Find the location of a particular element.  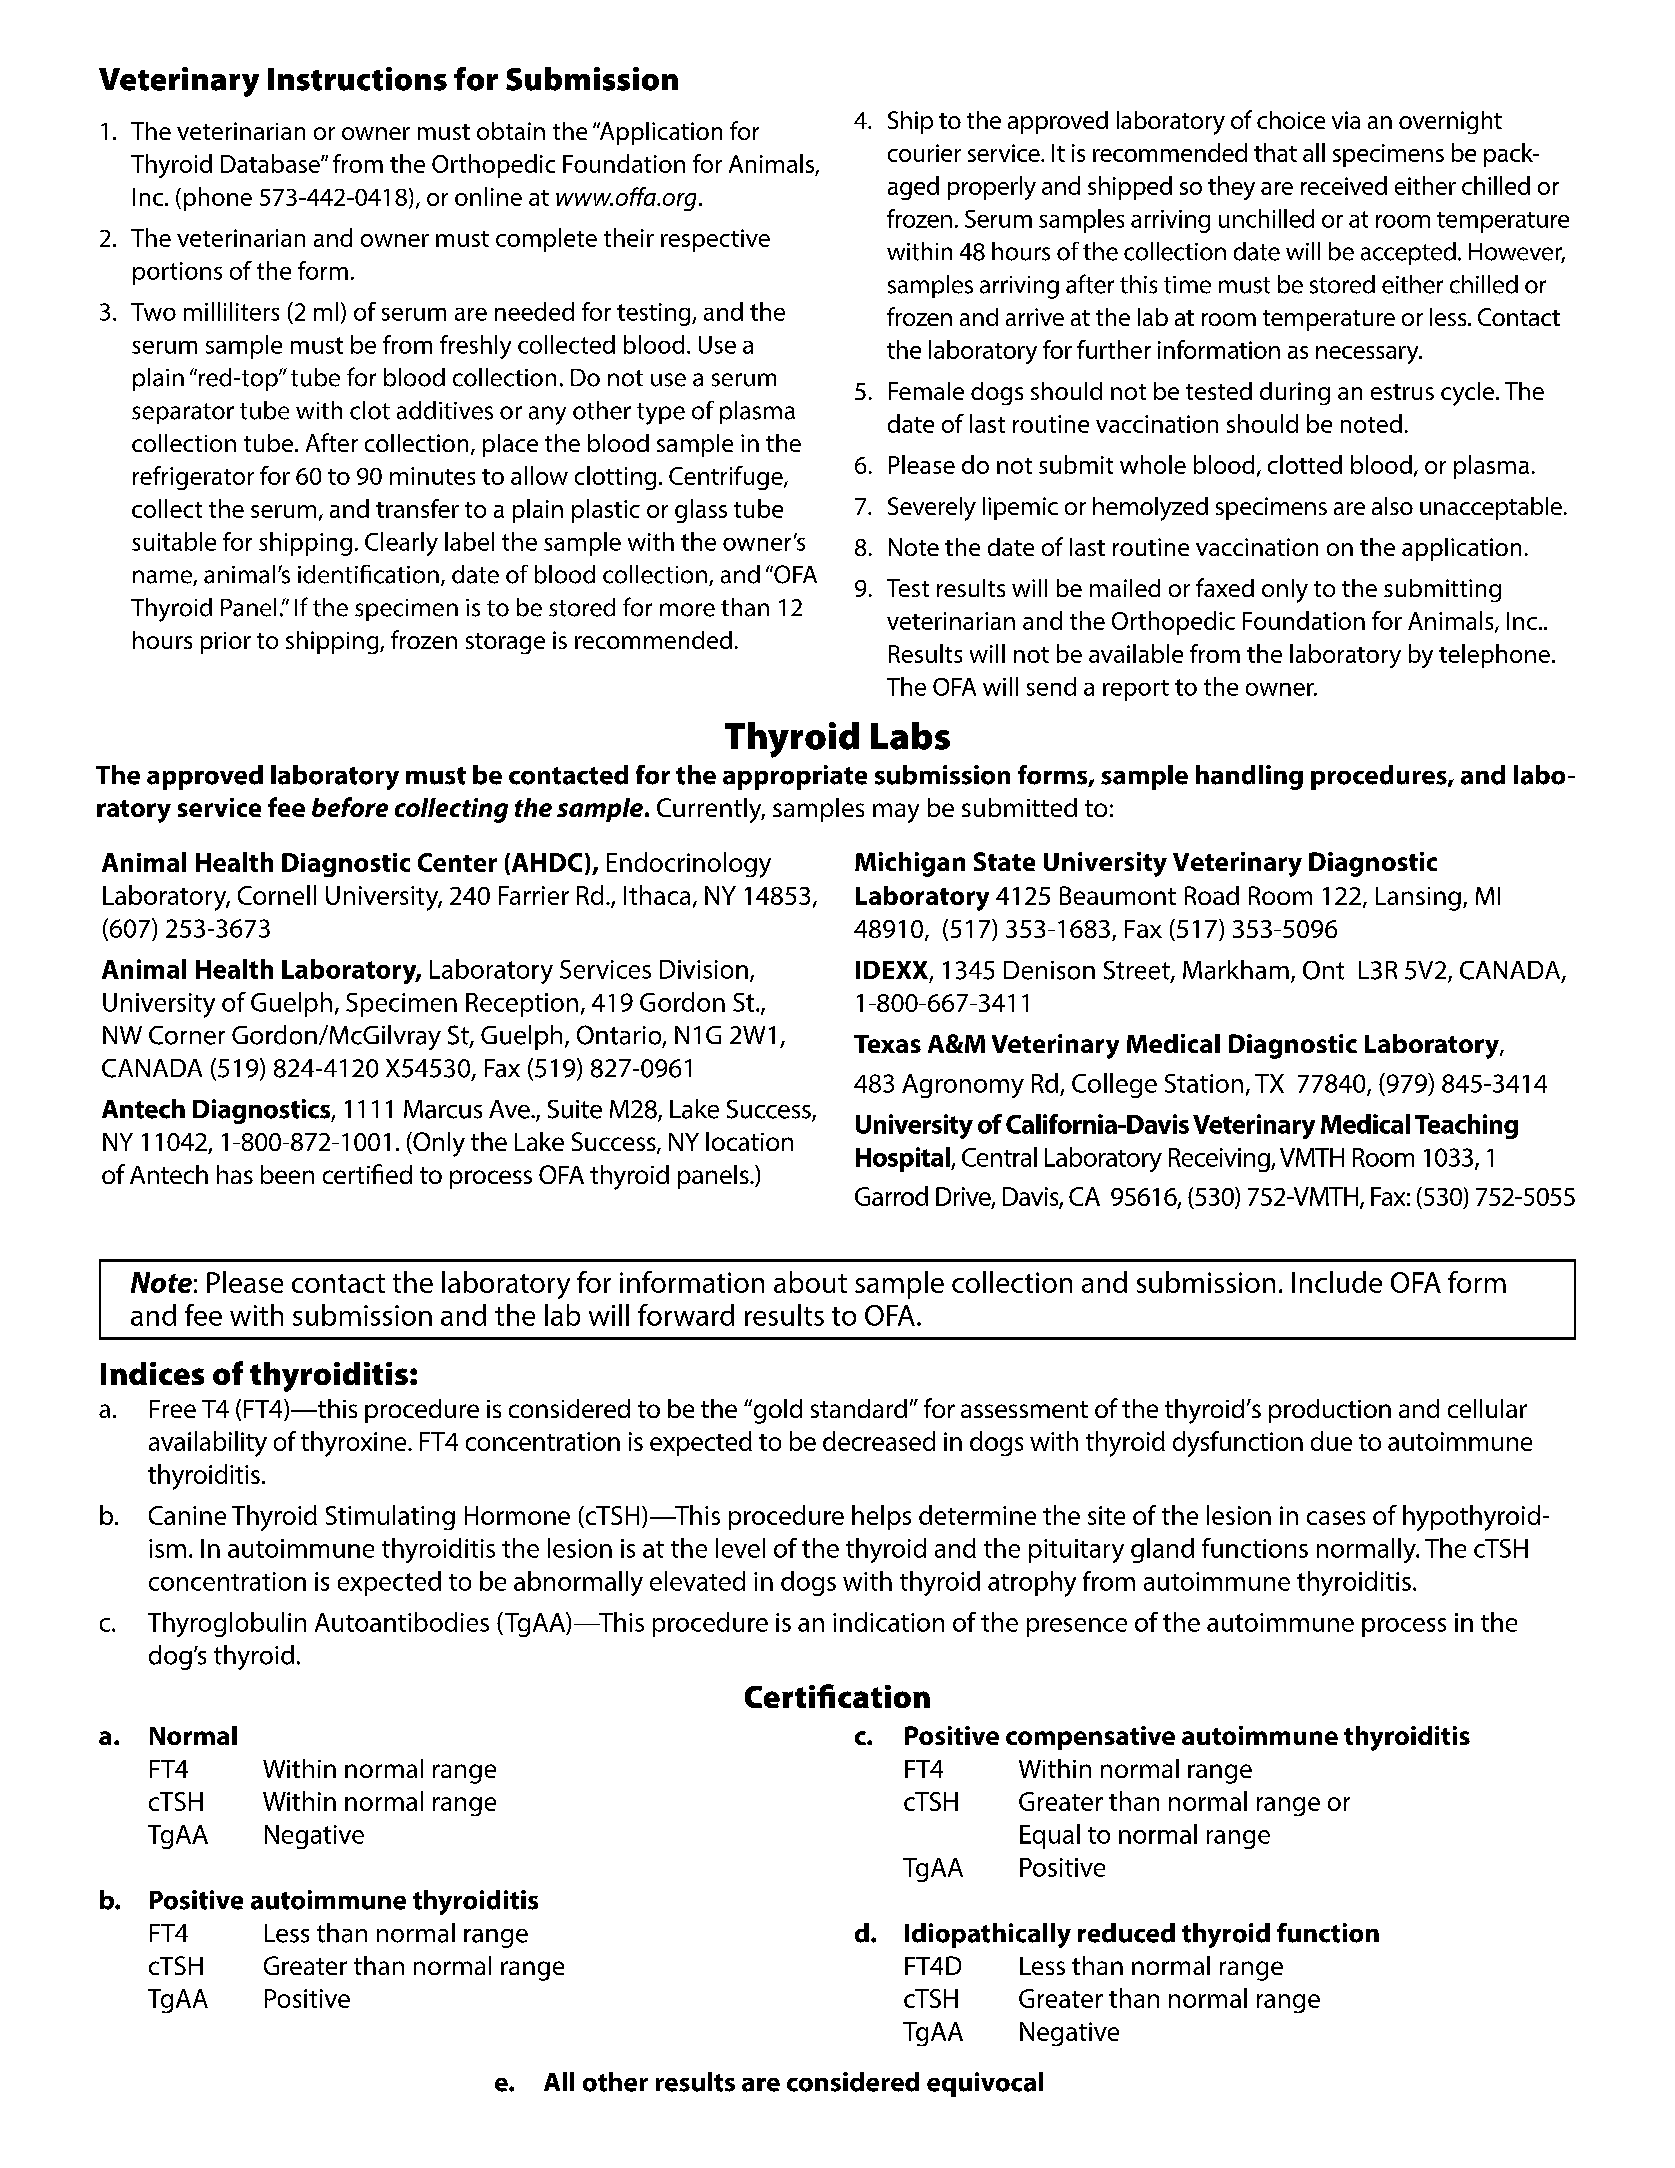

via is located at coordinates (1346, 120).
